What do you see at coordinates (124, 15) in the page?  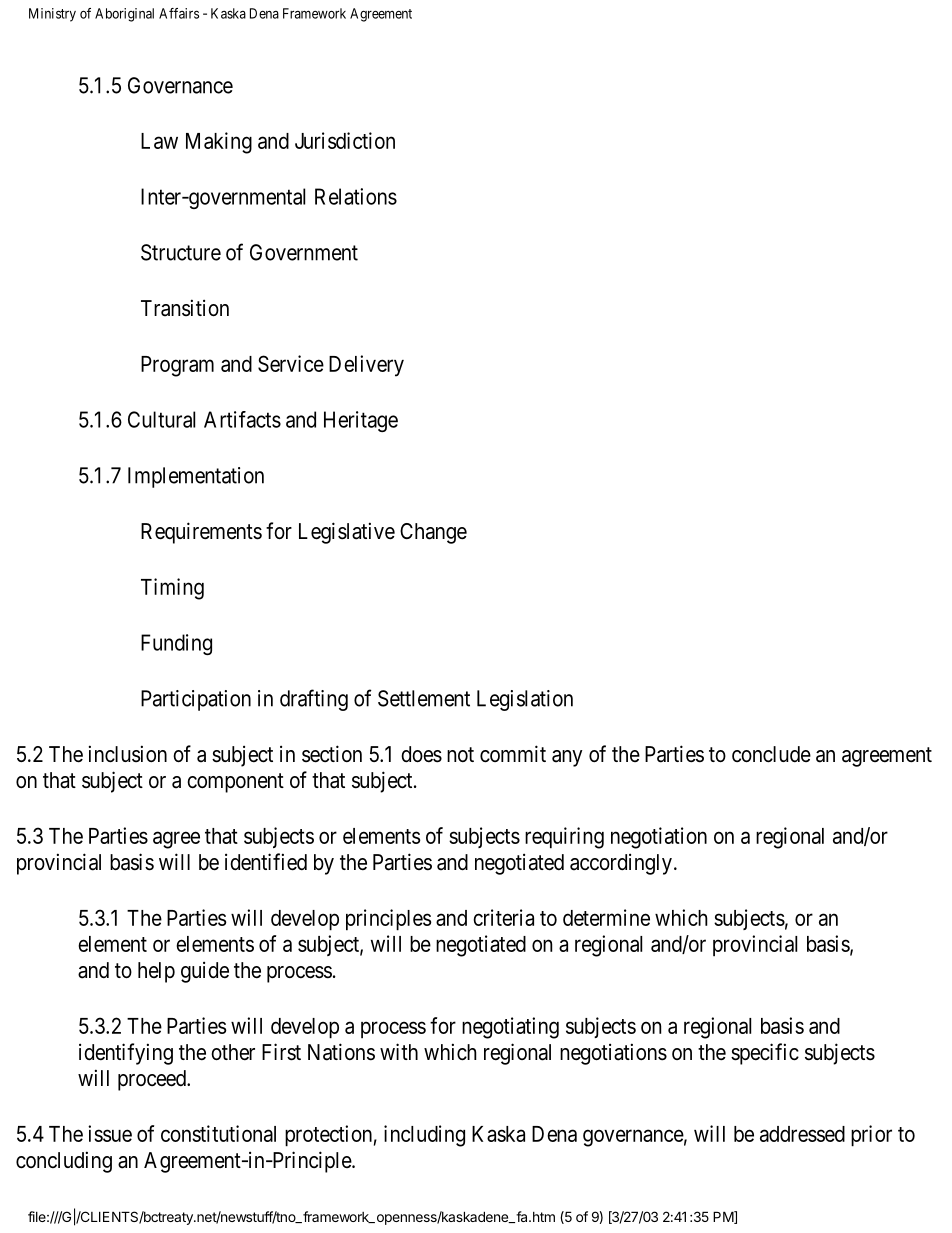 I see `Aboriginal` at bounding box center [124, 15].
